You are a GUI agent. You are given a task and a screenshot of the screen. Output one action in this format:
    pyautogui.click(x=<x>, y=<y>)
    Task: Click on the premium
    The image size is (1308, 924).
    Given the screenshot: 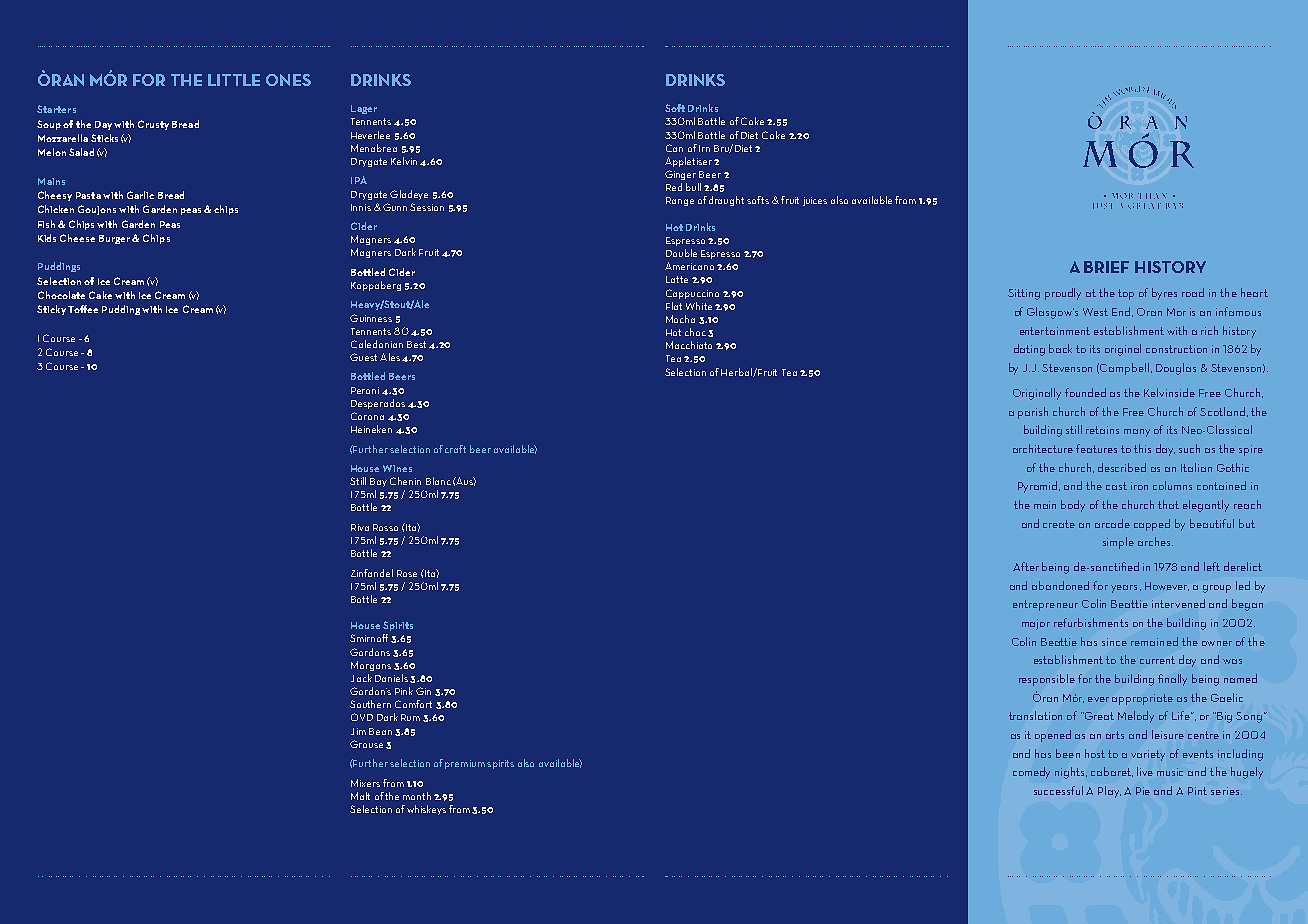 What is the action you would take?
    pyautogui.click(x=465, y=764)
